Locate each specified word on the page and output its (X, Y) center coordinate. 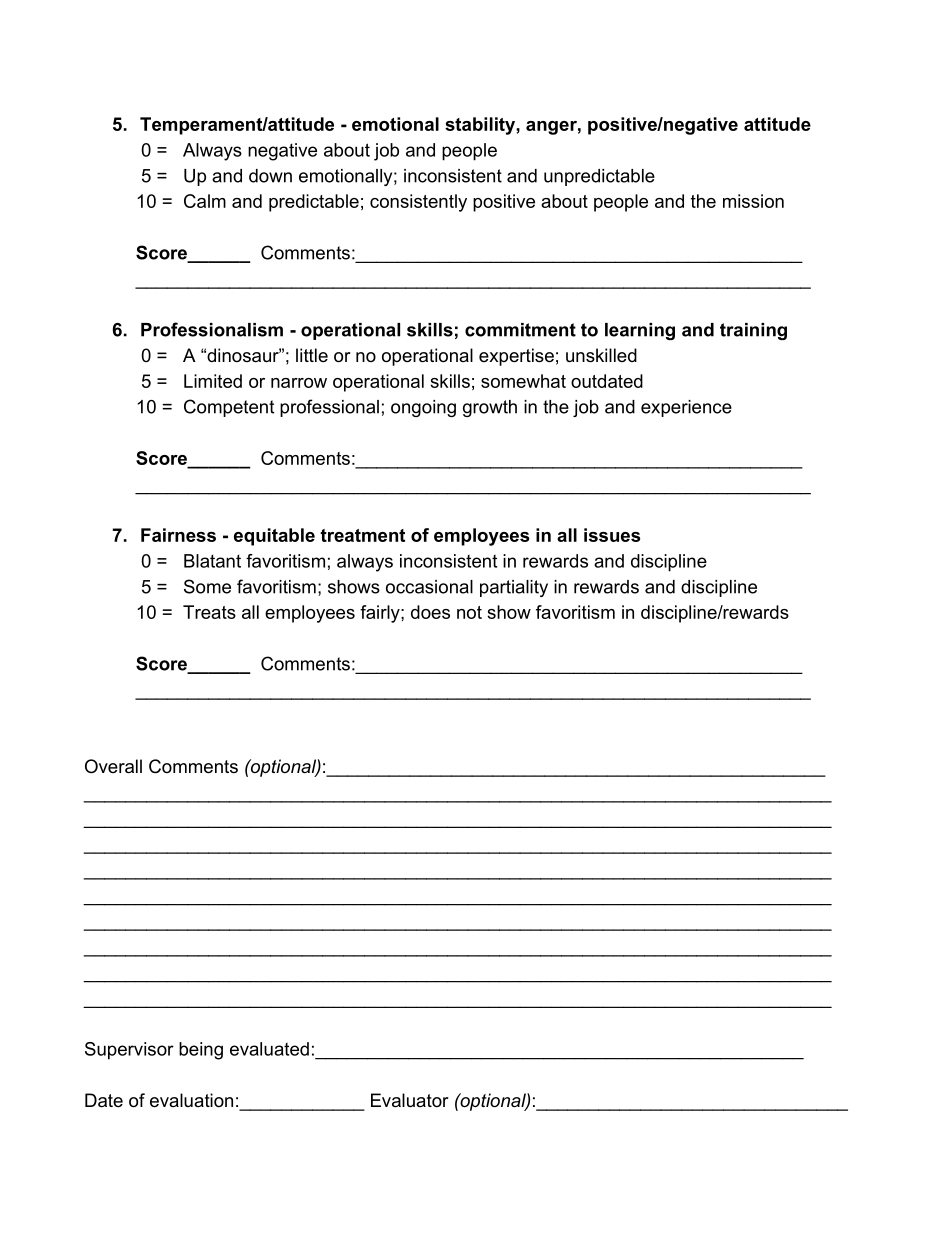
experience (686, 408)
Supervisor (129, 1051)
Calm (205, 201)
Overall (113, 766)
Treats (209, 612)
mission (753, 201)
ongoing (423, 408)
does (430, 612)
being (201, 1051)
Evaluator (410, 1100)
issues (612, 535)
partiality (514, 588)
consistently (418, 203)
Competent (229, 408)
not (469, 612)
